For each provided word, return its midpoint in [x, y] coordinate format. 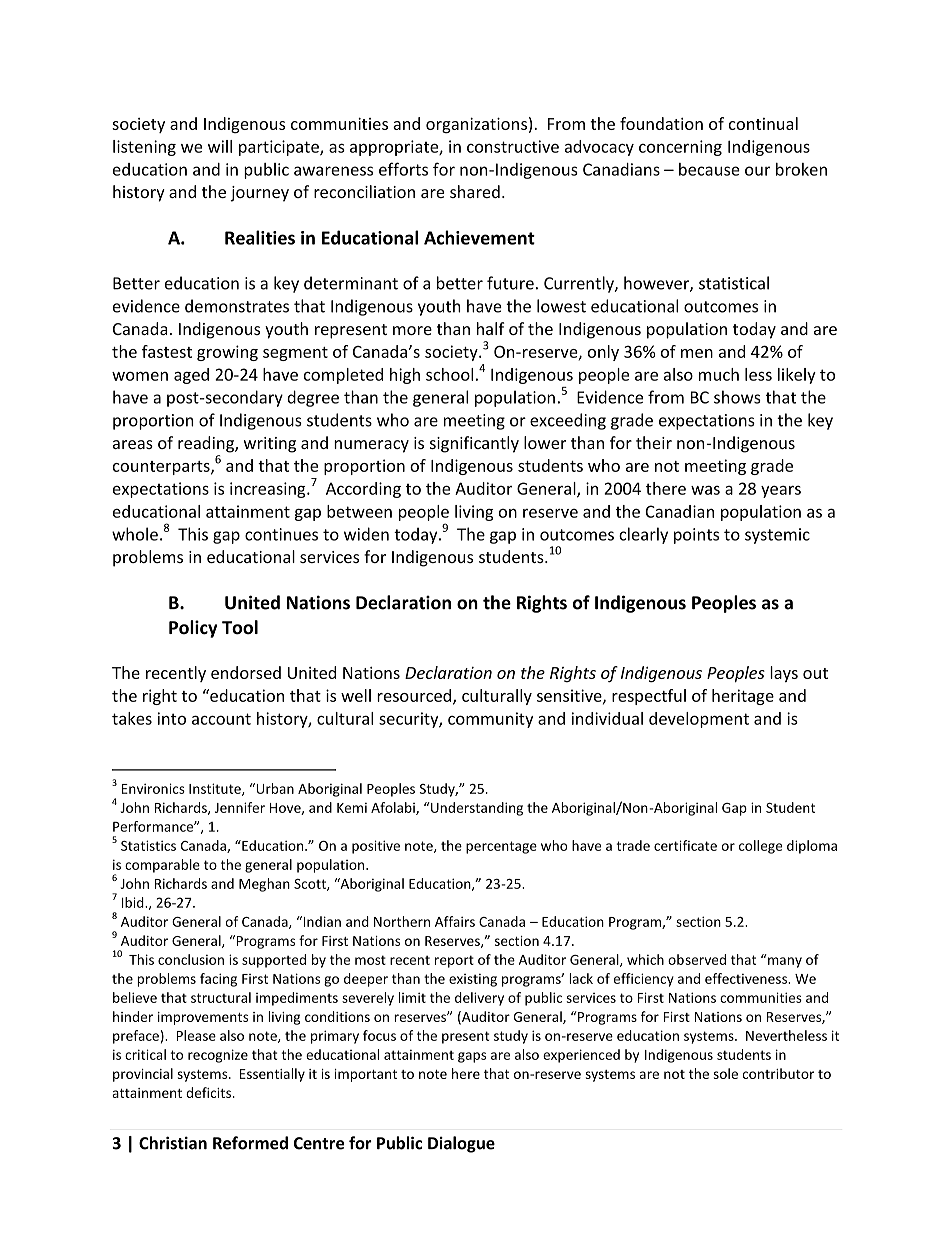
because [709, 169]
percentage [501, 847]
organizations [476, 125]
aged [191, 376]
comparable [162, 866]
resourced [415, 696]
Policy [193, 629]
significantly [474, 444]
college [761, 847]
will [220, 146]
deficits [208, 1092]
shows [737, 397]
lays [784, 674]
